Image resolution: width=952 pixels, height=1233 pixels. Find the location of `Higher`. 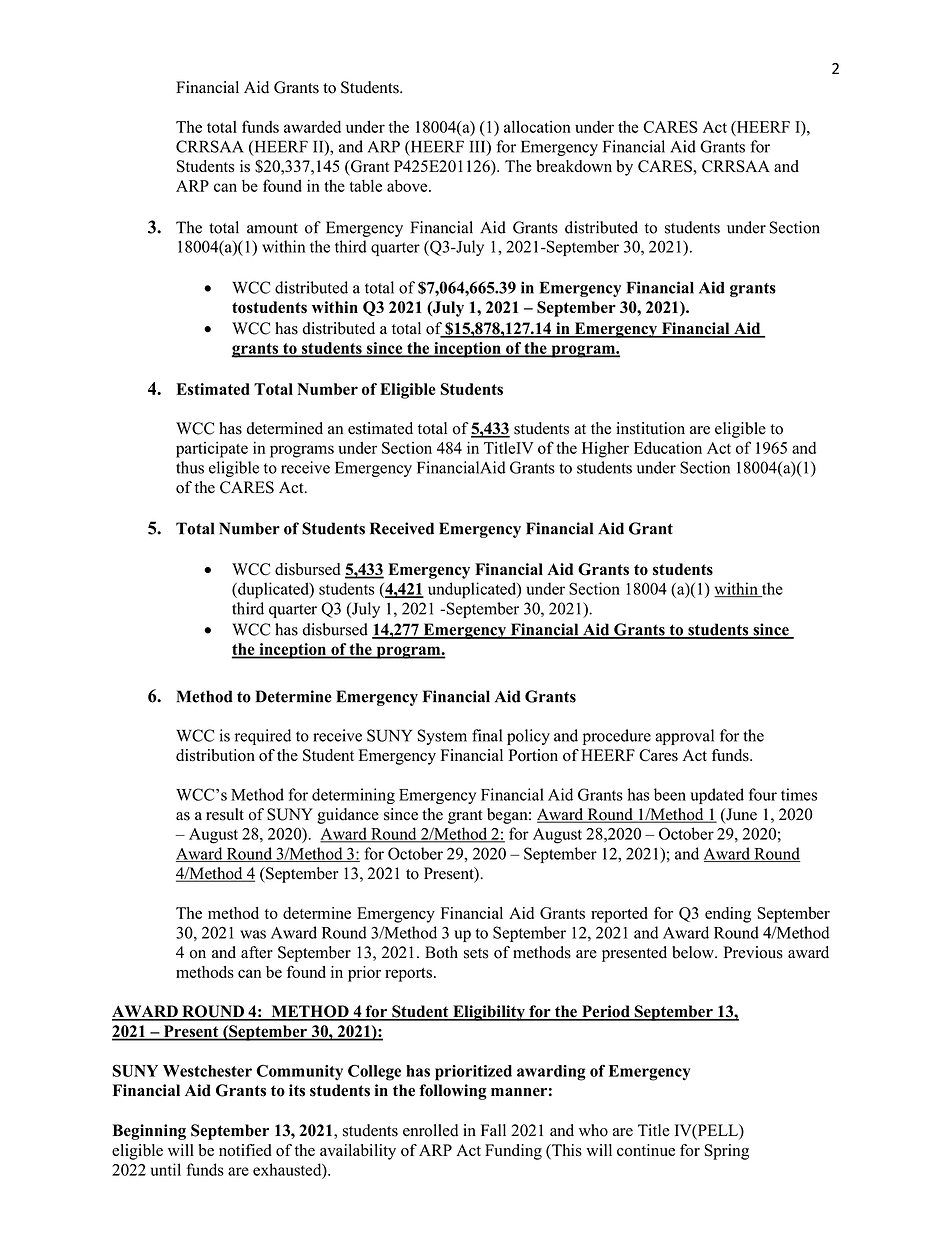

Higher is located at coordinates (605, 449).
